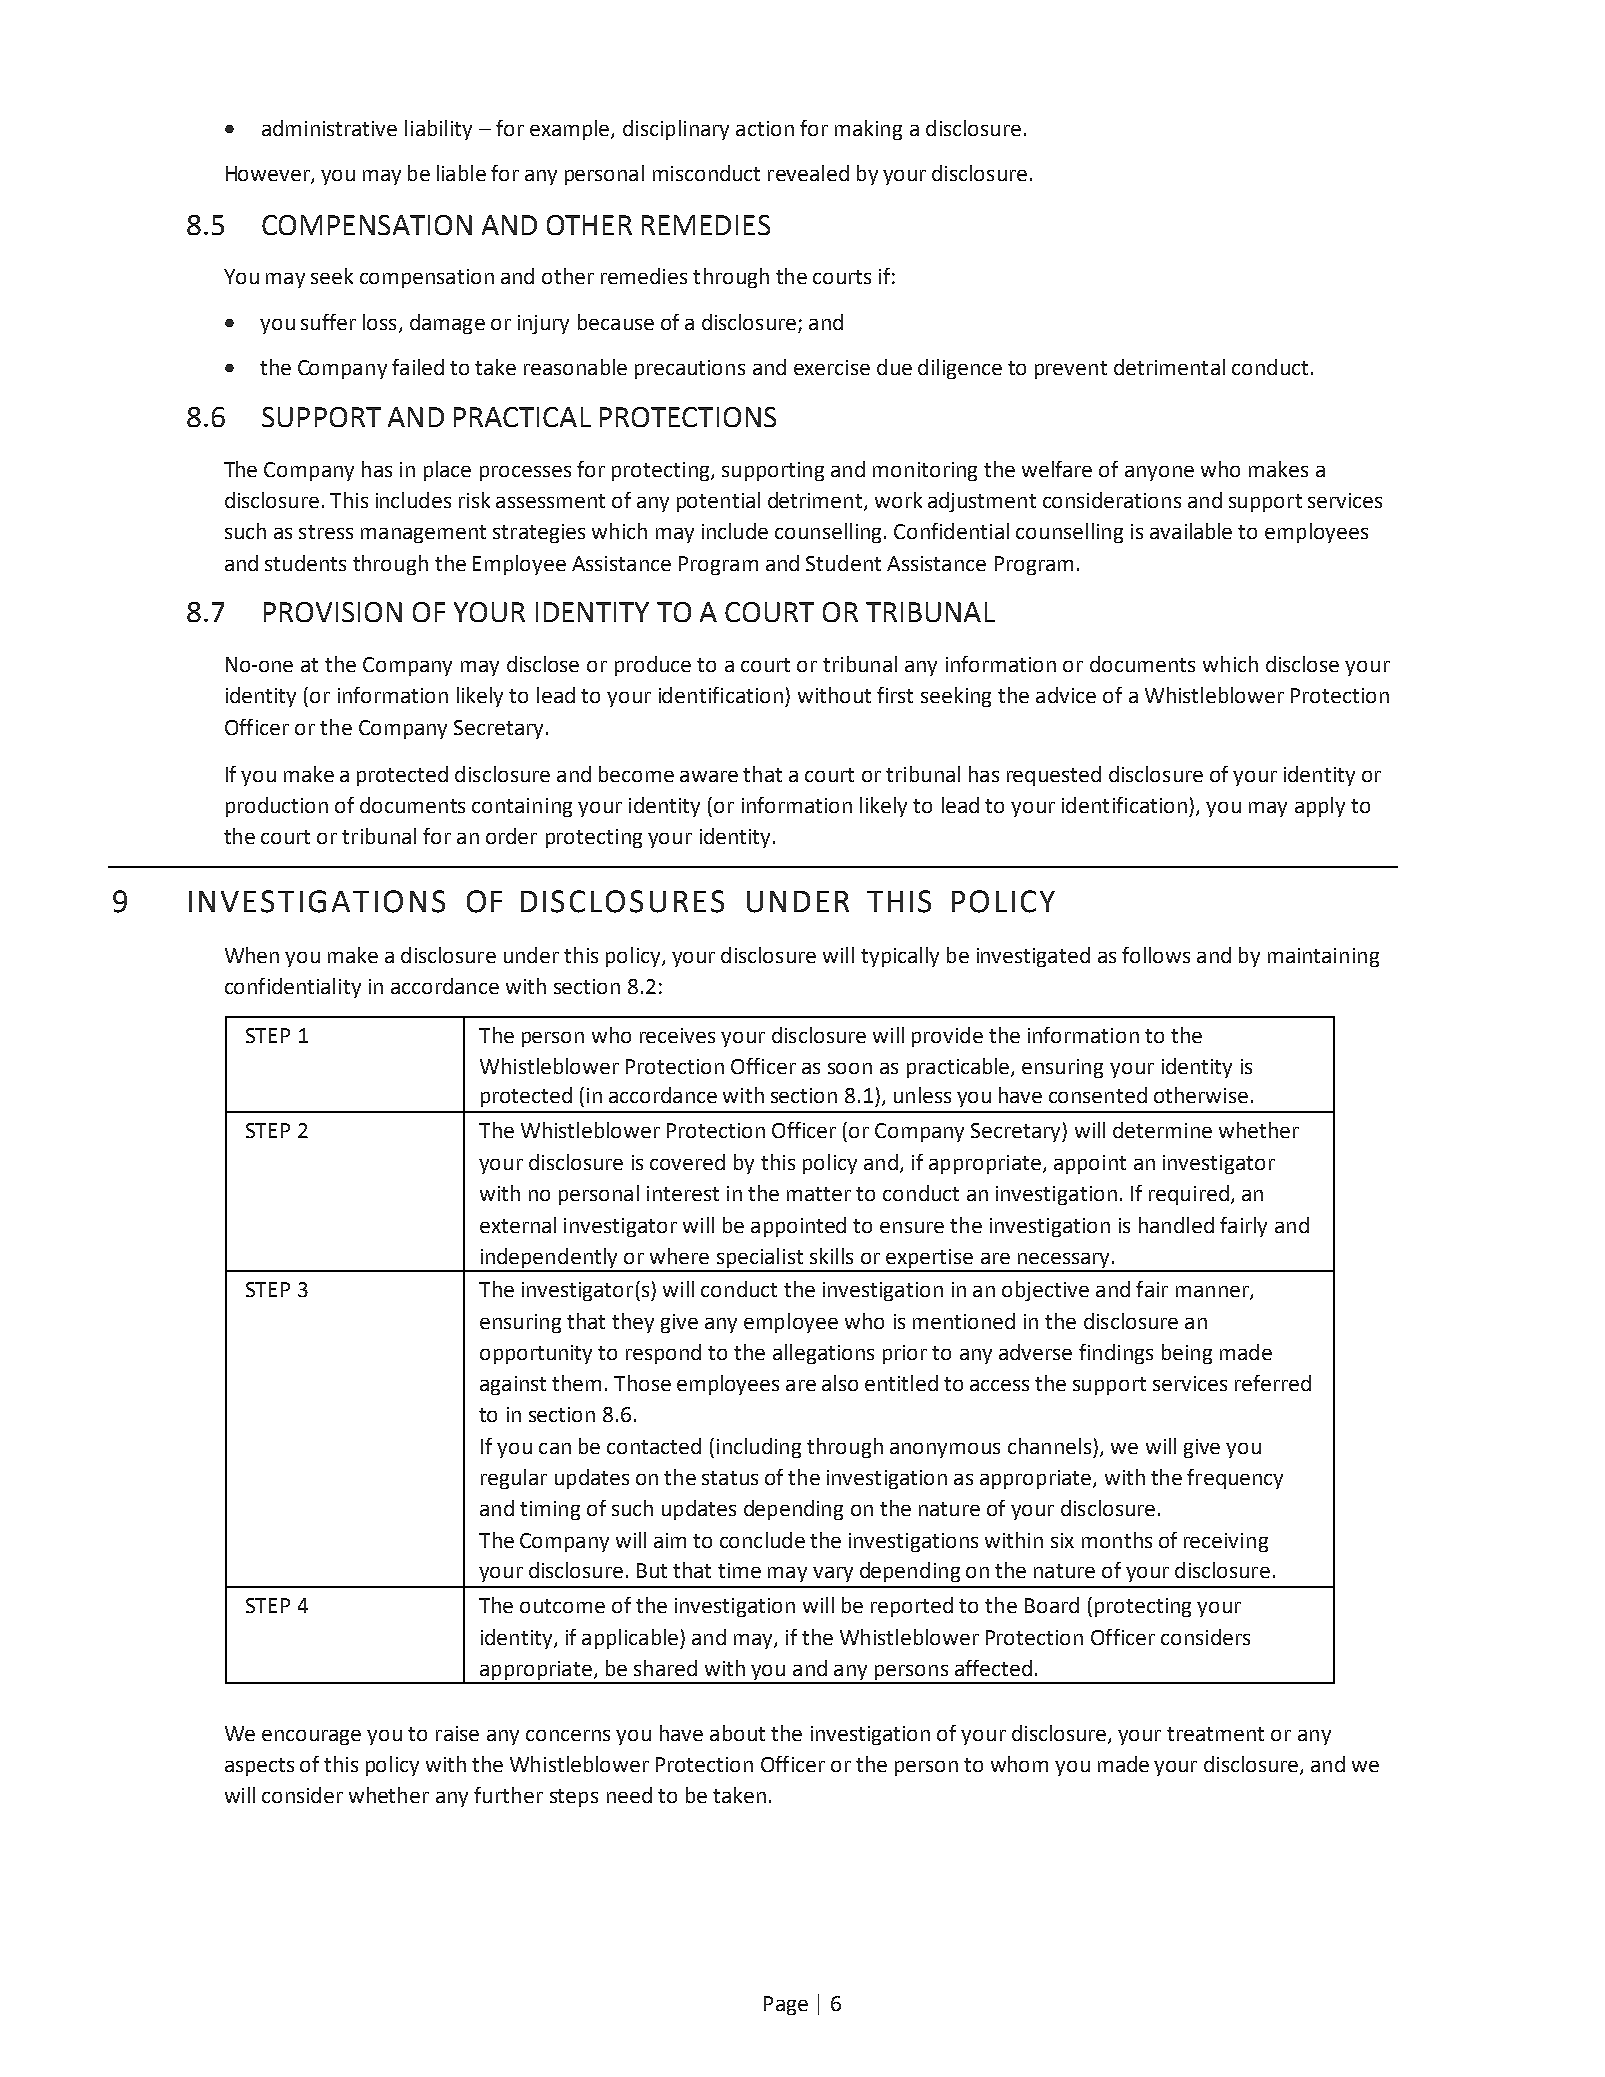  I want to click on treatment, so click(1215, 1734).
